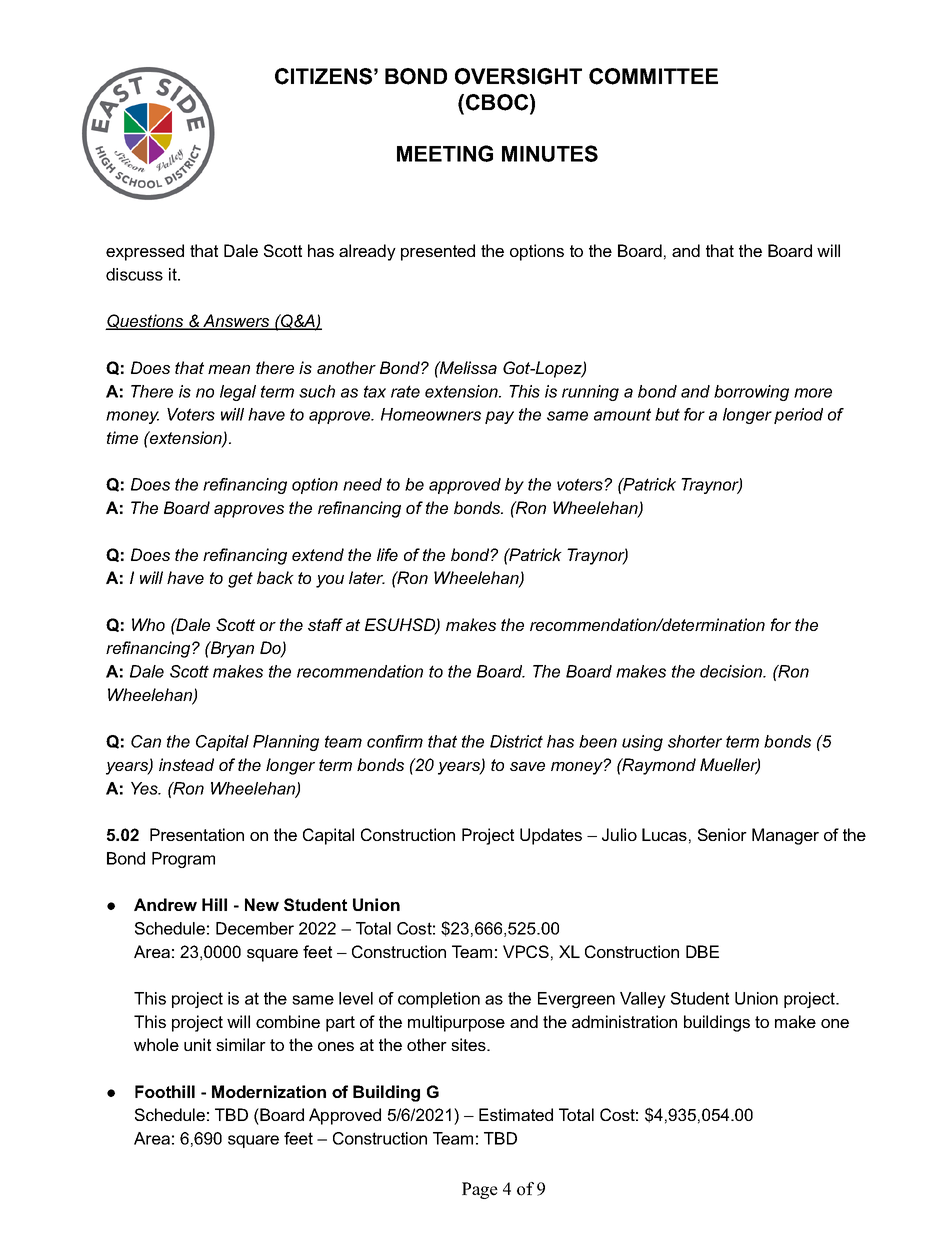 The image size is (952, 1233). What do you see at coordinates (653, 76) in the image?
I see `COMMITTEE` at bounding box center [653, 76].
